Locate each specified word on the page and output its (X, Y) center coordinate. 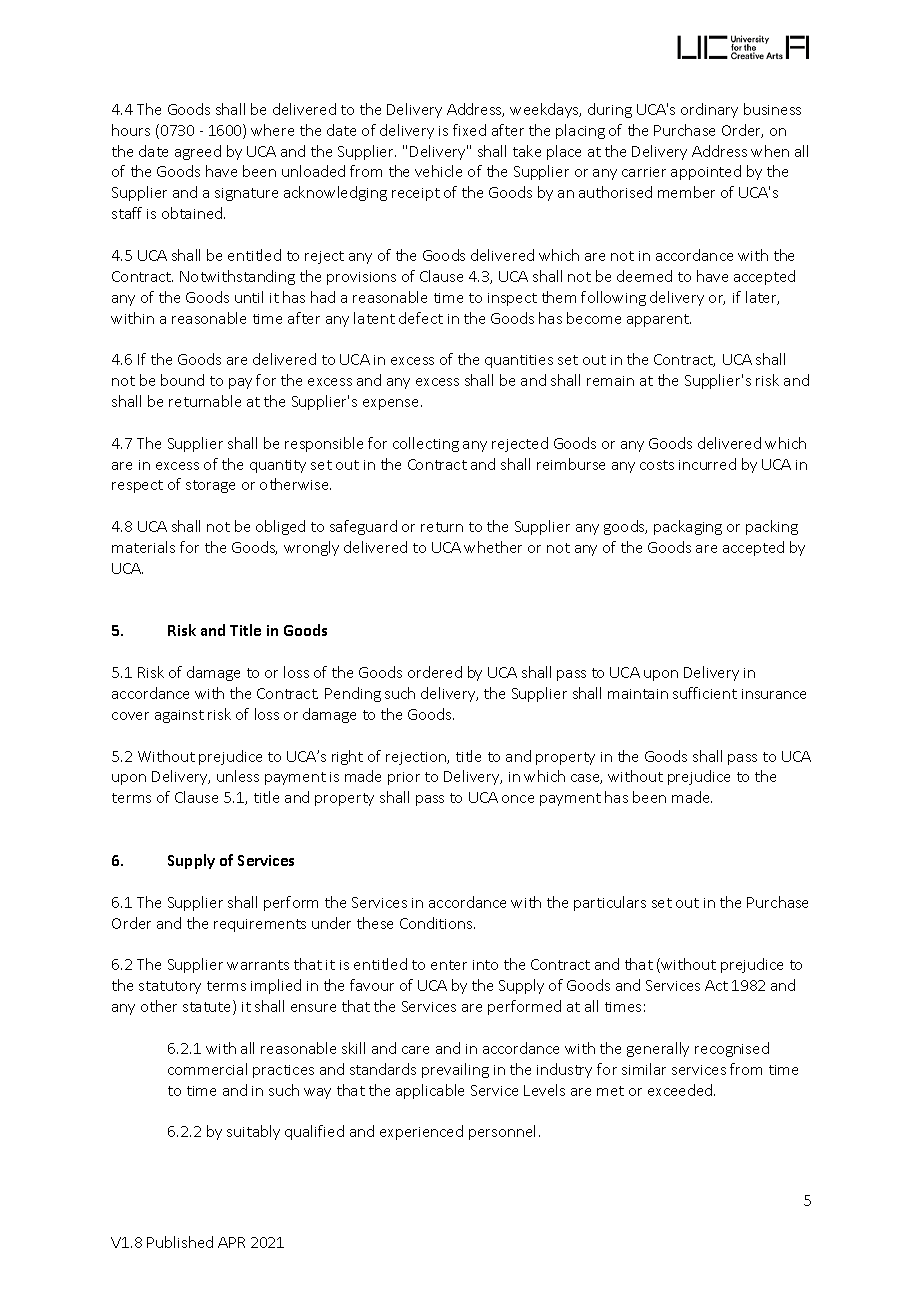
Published (180, 1242)
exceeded (681, 1090)
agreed (198, 152)
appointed (706, 172)
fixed (469, 130)
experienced (421, 1132)
